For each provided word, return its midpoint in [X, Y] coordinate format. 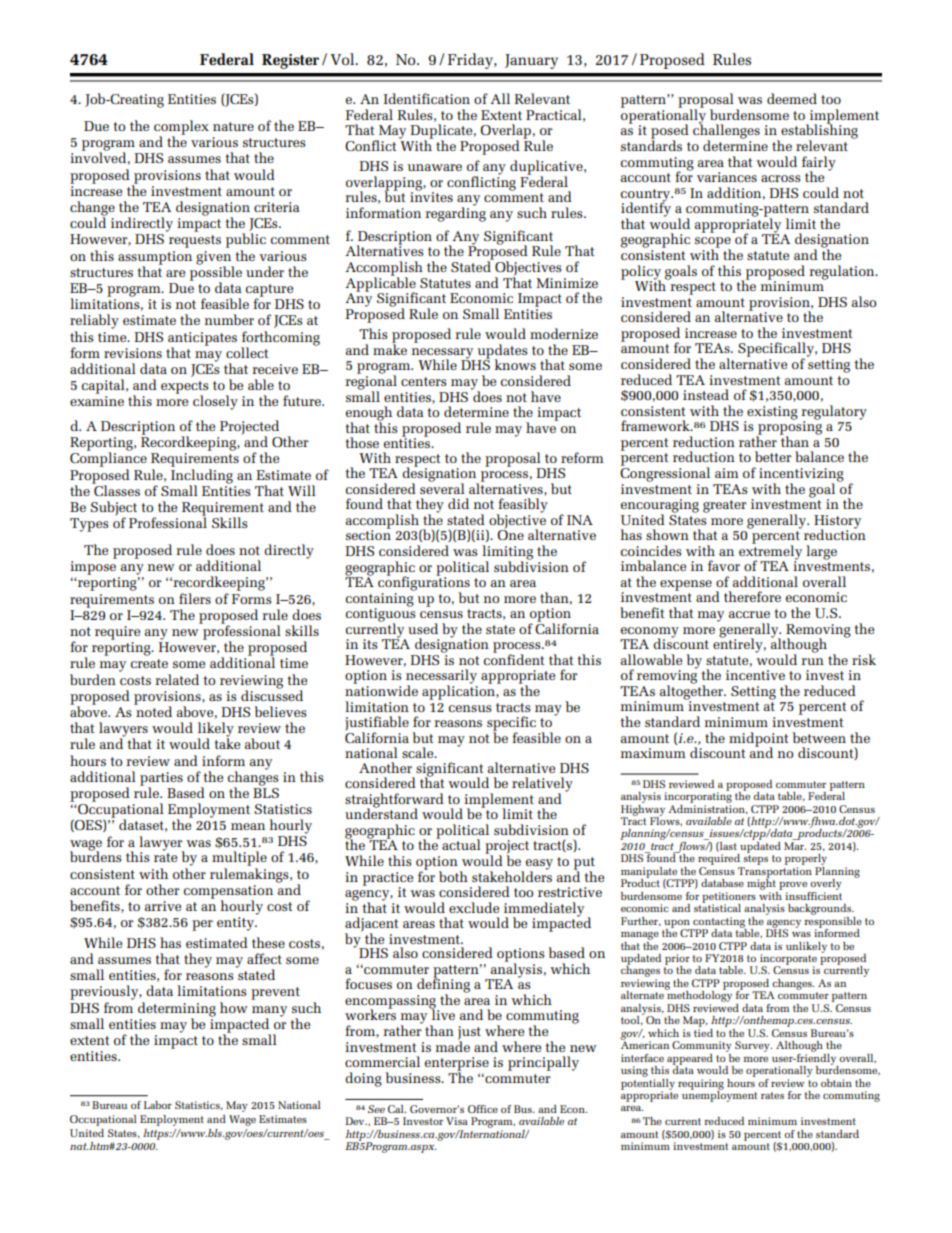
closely [215, 402]
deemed [792, 98]
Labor [158, 1105]
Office [483, 1109]
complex [181, 128]
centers [423, 381]
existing [771, 414]
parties [161, 780]
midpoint [759, 740]
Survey [753, 1046]
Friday [471, 61]
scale [419, 752]
